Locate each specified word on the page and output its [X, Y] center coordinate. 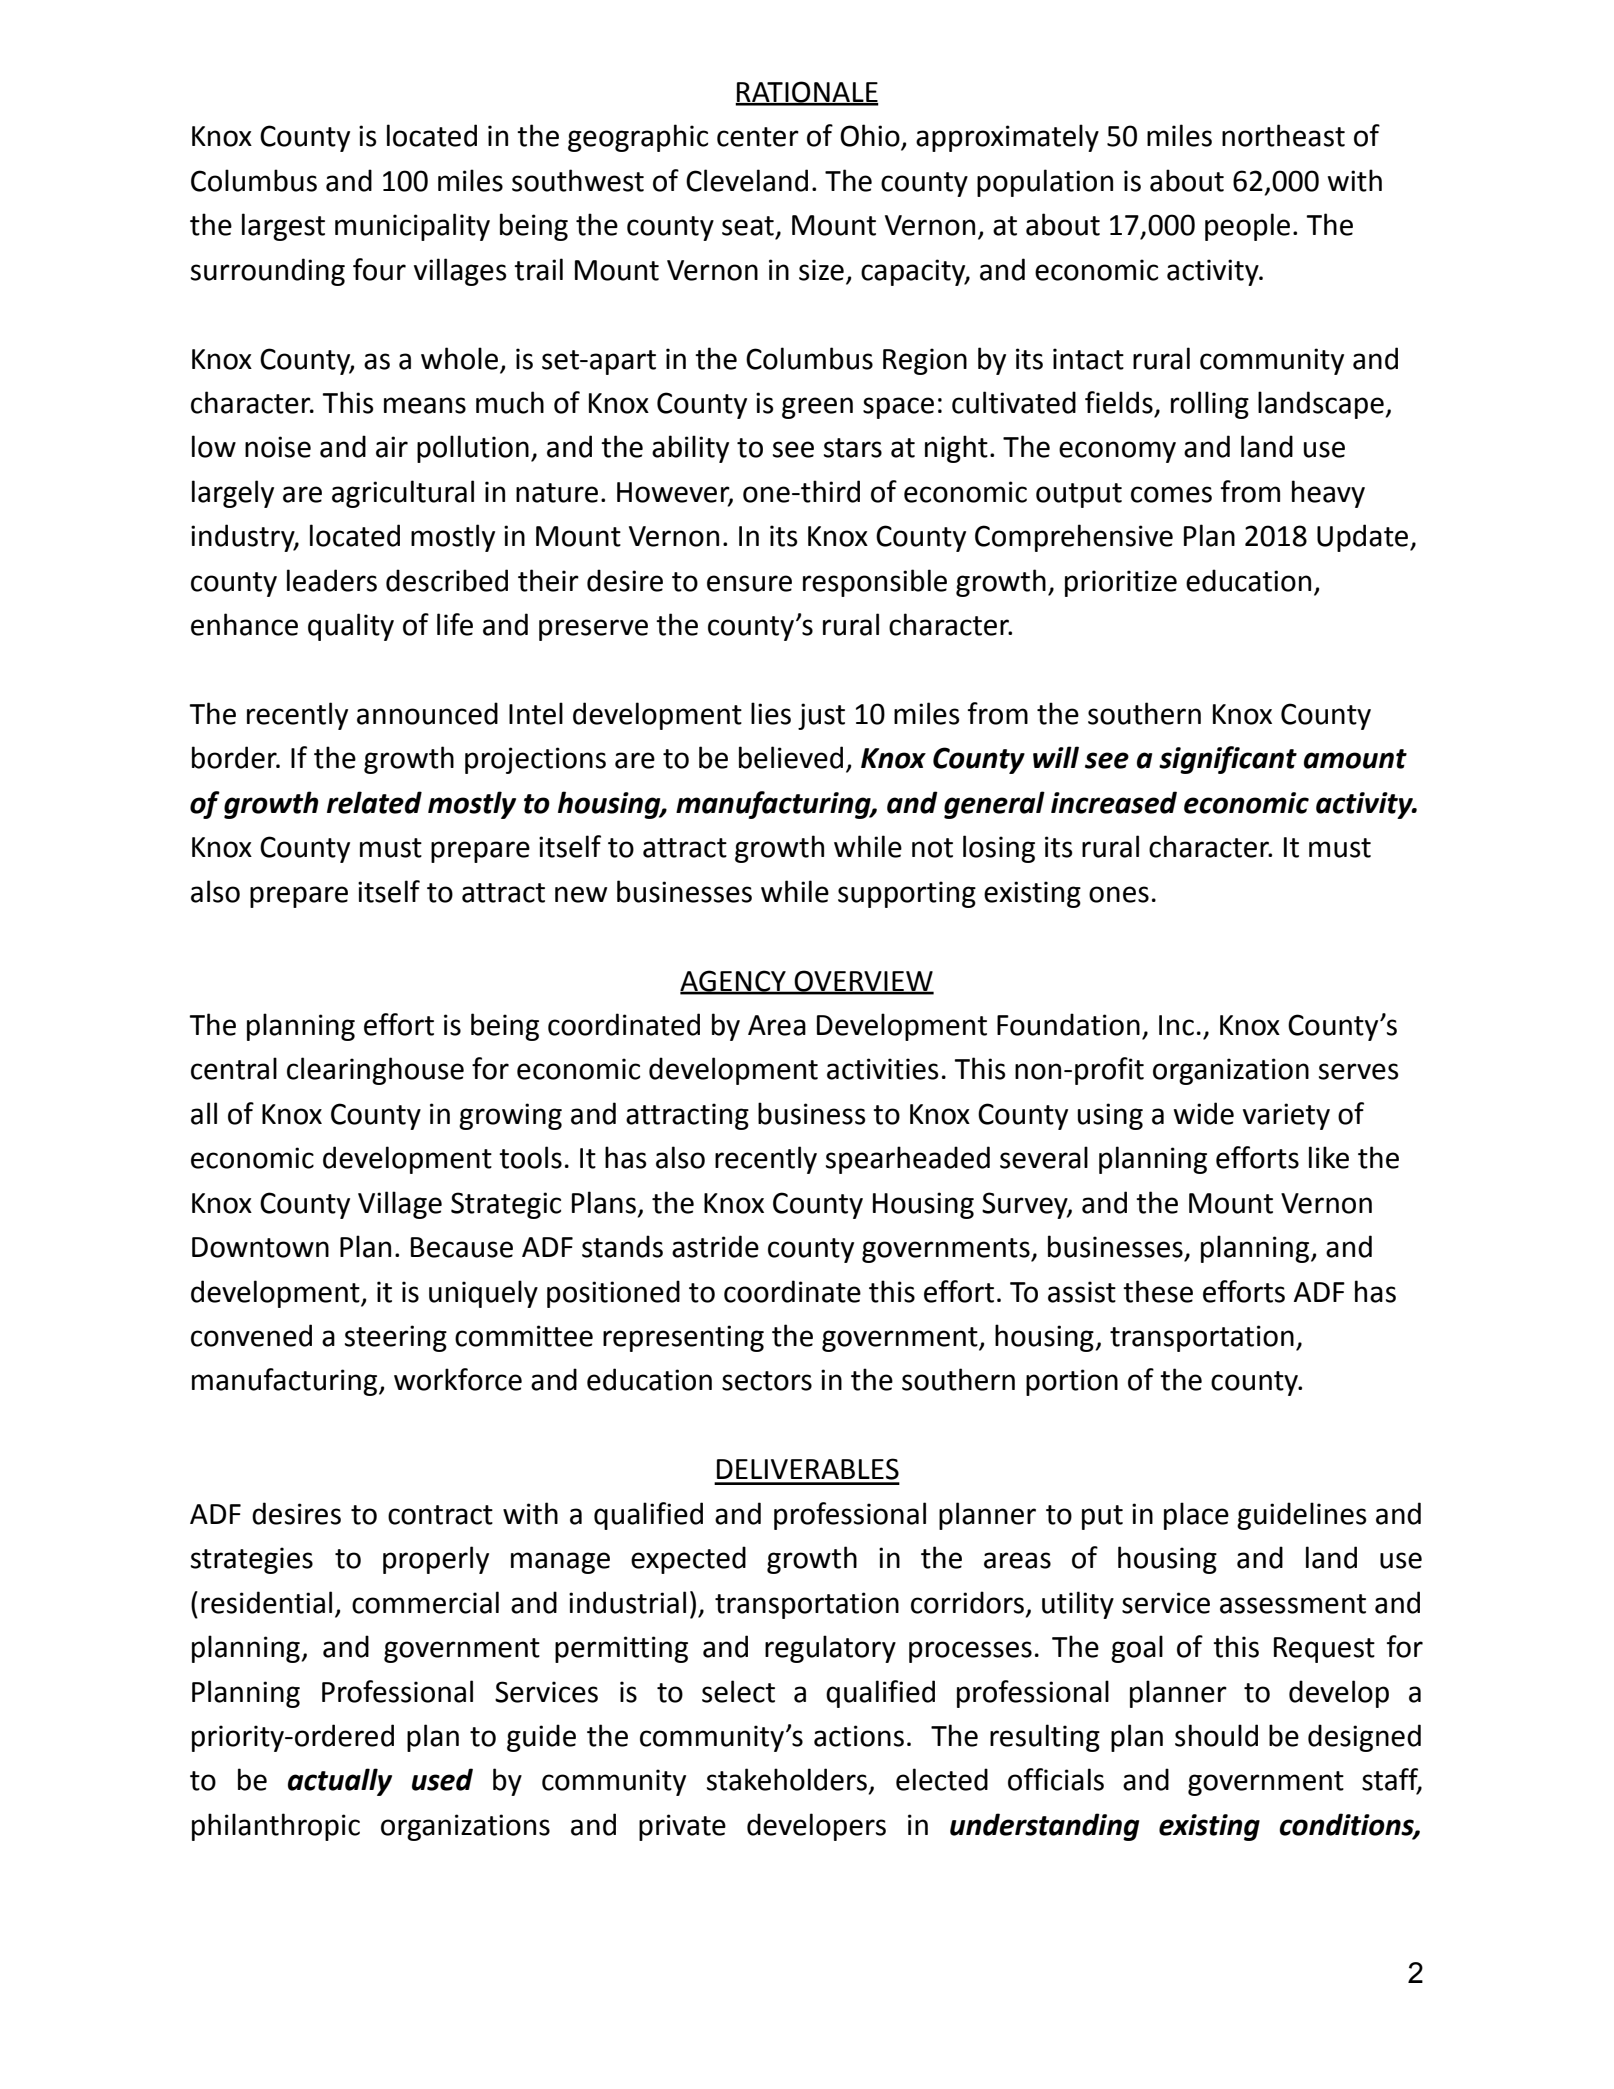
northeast [1283, 135]
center [758, 137]
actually [340, 1782]
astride [715, 1246]
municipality [412, 227]
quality [351, 627]
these [1158, 1291]
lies [771, 713]
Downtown [260, 1247]
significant [1228, 760]
